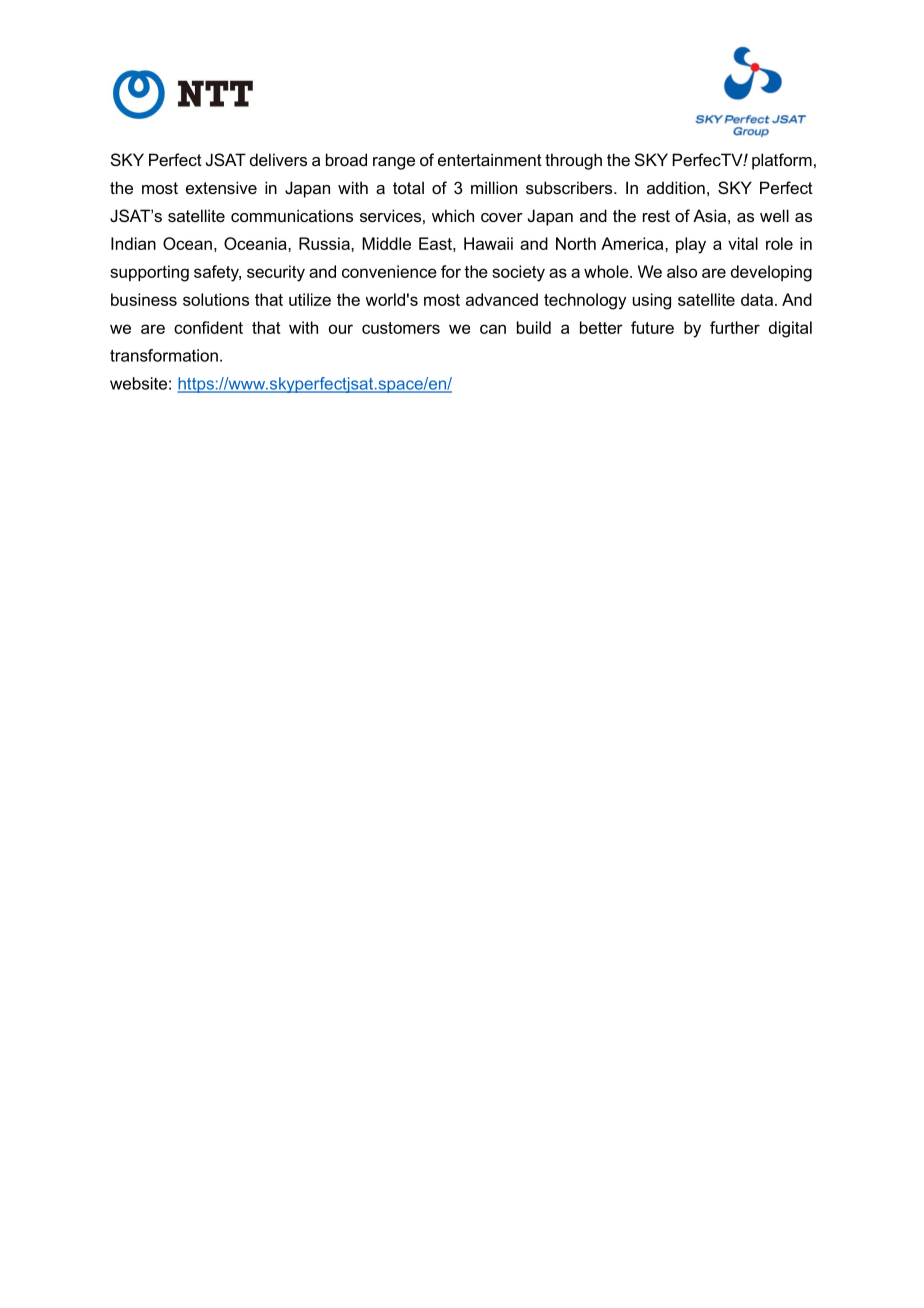  Describe the element at coordinates (691, 245) in the screenshot. I see `play` at that location.
